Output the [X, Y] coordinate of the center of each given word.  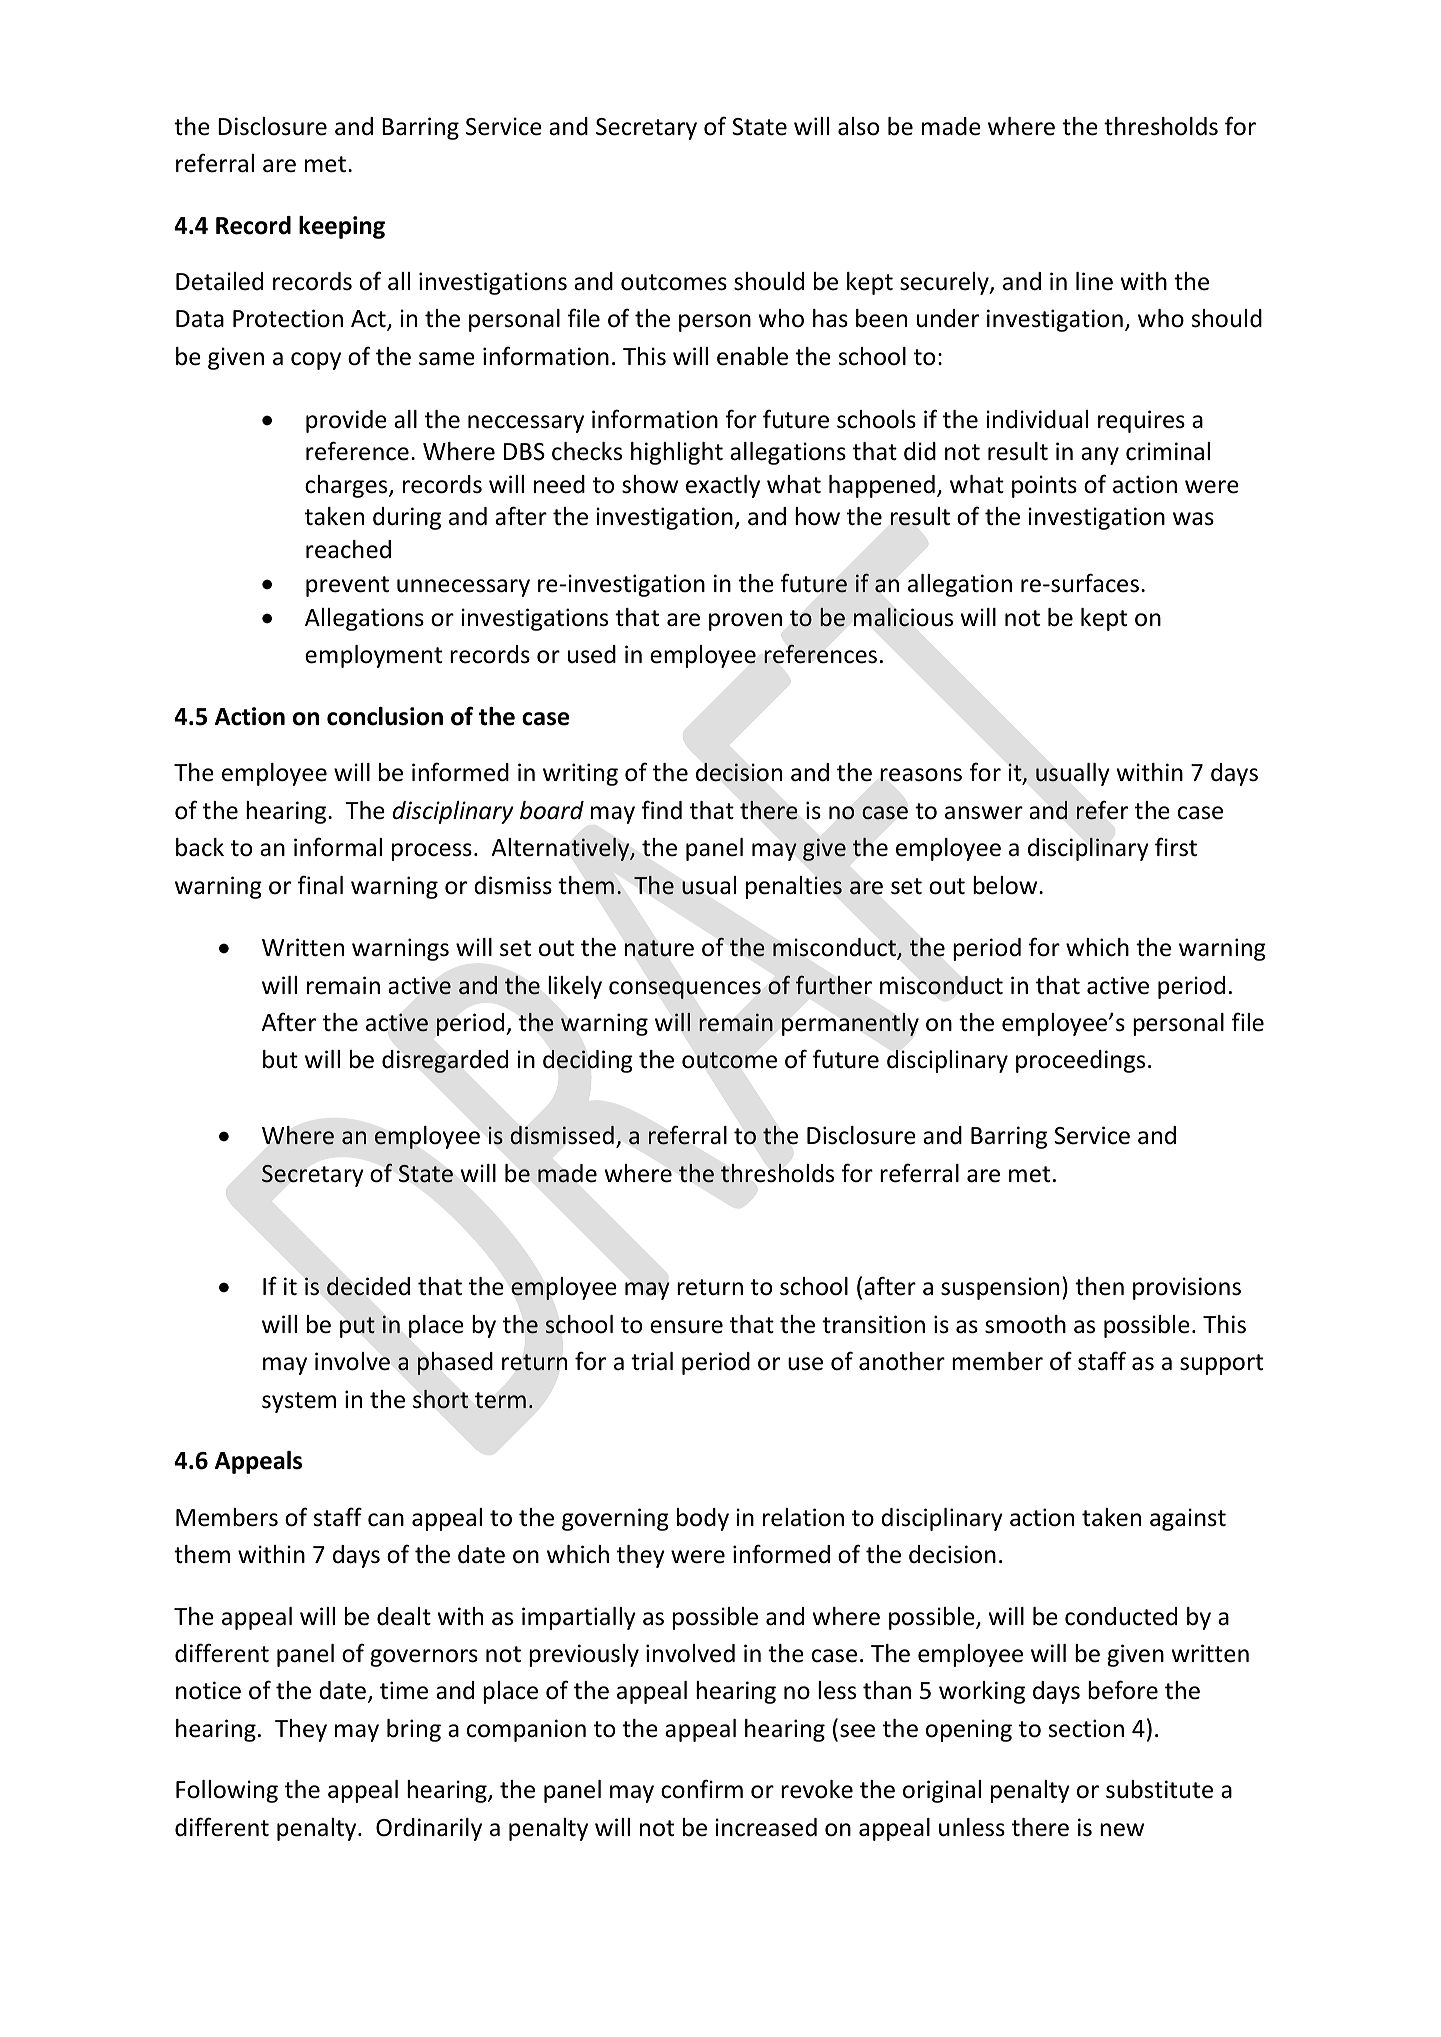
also [858, 126]
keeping [342, 227]
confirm [702, 1789]
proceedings [1080, 1061]
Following [227, 1791]
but [280, 1059]
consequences [685, 990]
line [1094, 281]
